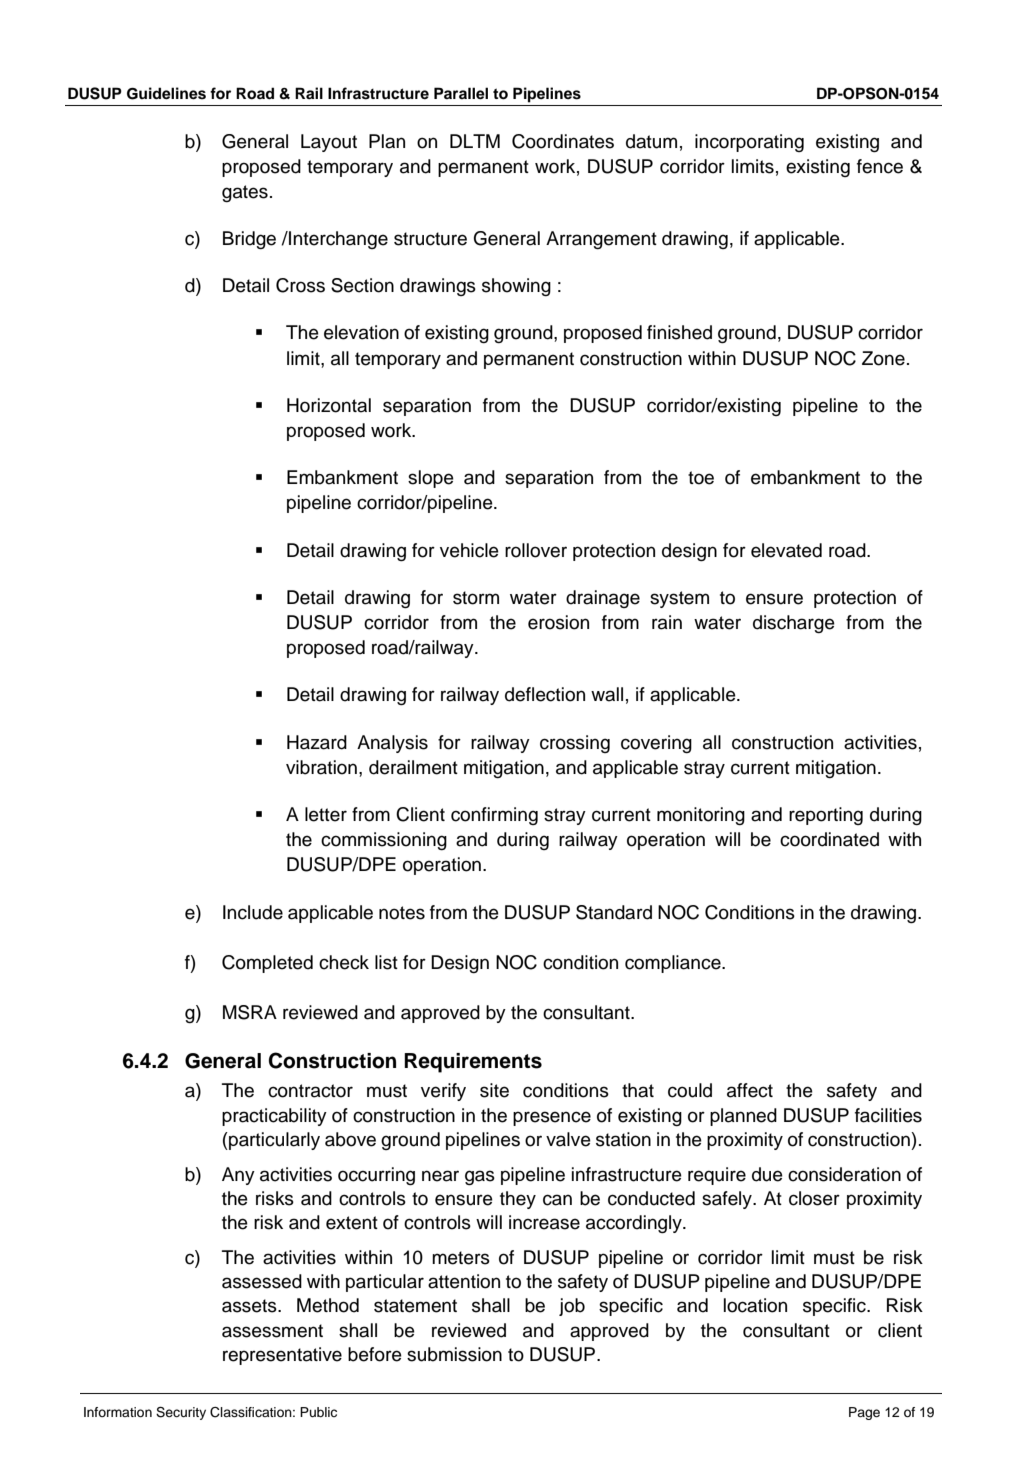 The width and height of the screenshot is (1033, 1460). What do you see at coordinates (253, 912) in the screenshot?
I see `Include` at bounding box center [253, 912].
